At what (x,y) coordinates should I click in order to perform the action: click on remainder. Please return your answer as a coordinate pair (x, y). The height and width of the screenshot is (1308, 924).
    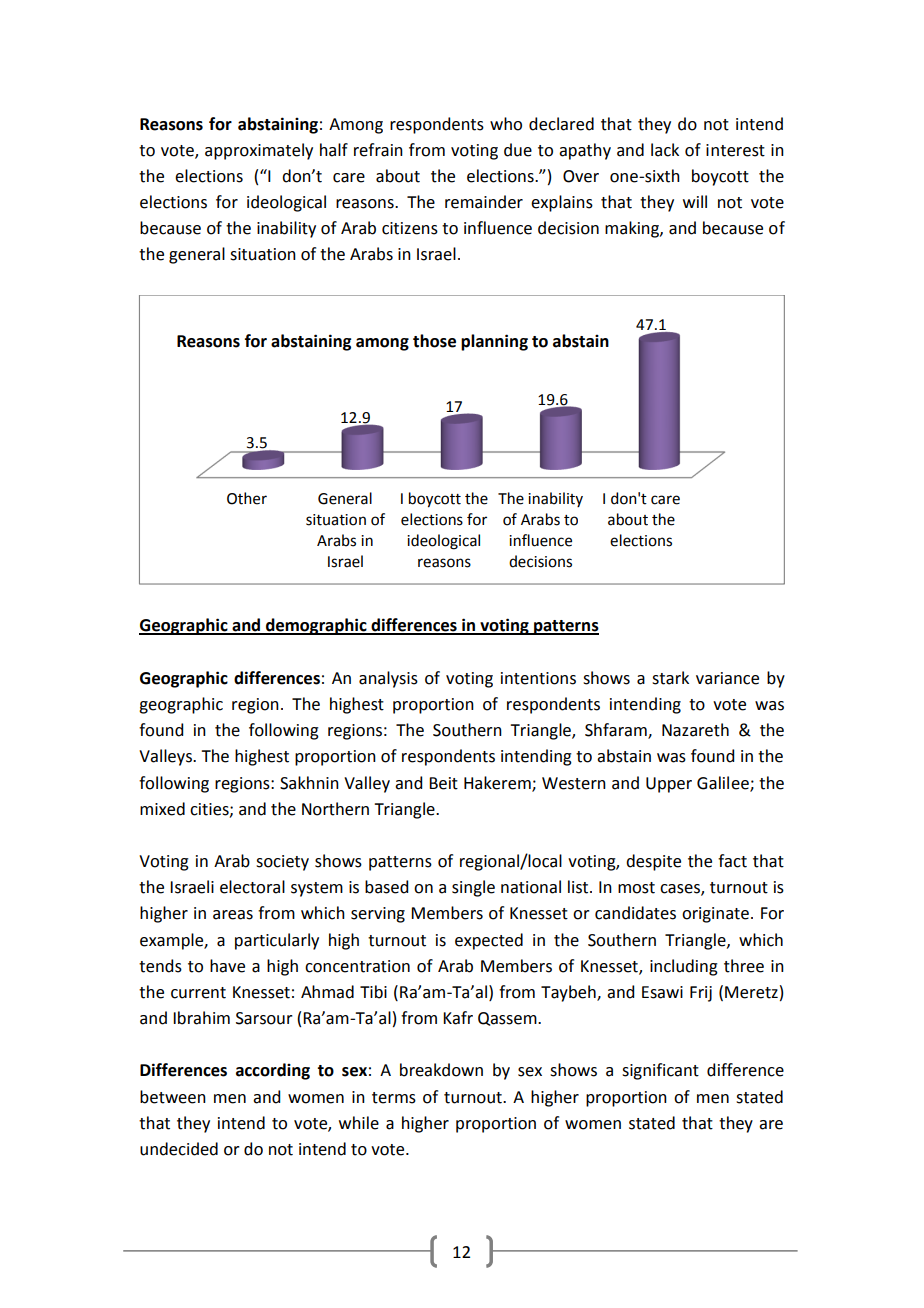
    Looking at the image, I should click on (484, 202).
